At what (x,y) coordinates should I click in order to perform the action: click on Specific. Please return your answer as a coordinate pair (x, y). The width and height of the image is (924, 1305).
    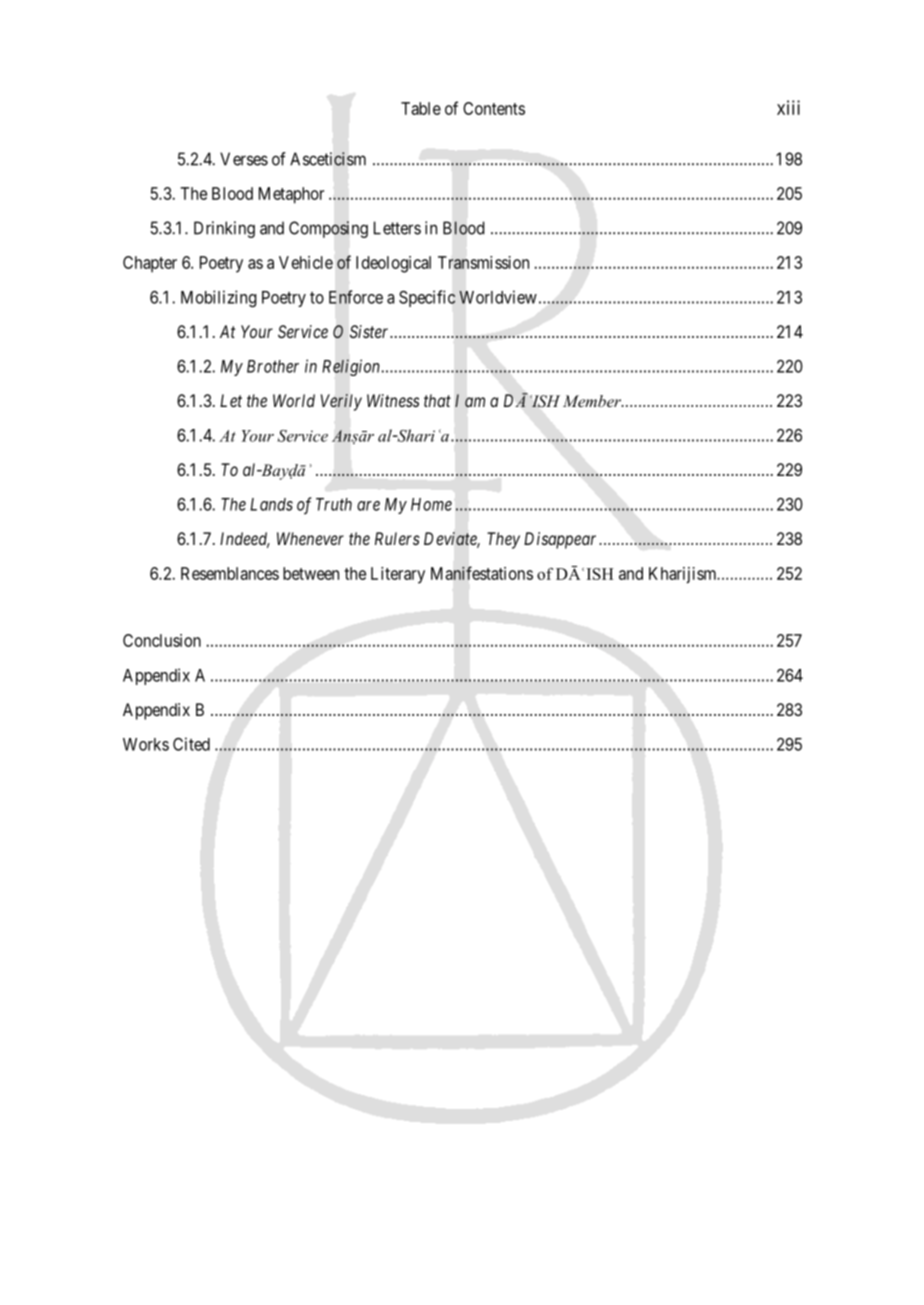
    Looking at the image, I should click on (427, 298).
